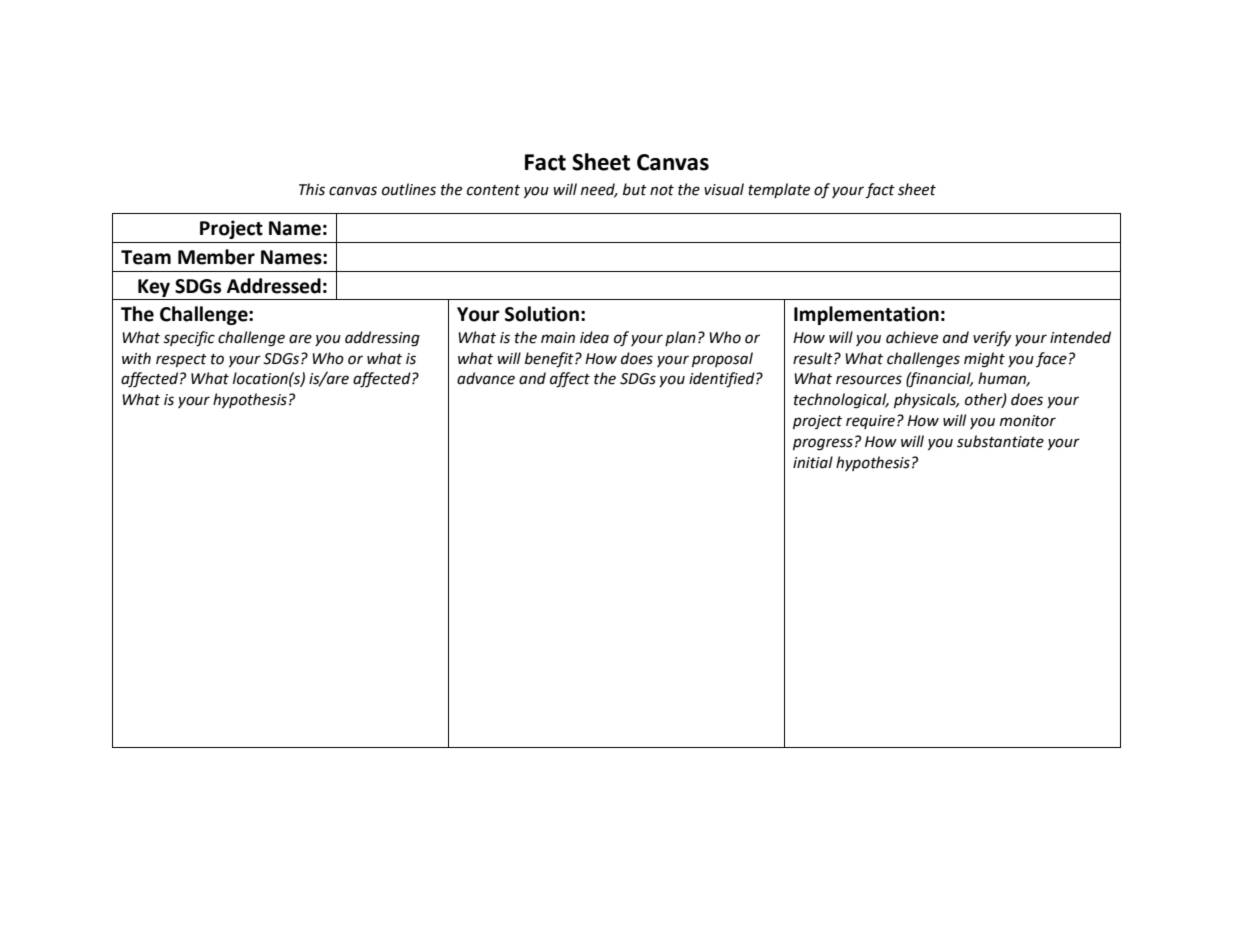  I want to click on initial, so click(813, 462).
